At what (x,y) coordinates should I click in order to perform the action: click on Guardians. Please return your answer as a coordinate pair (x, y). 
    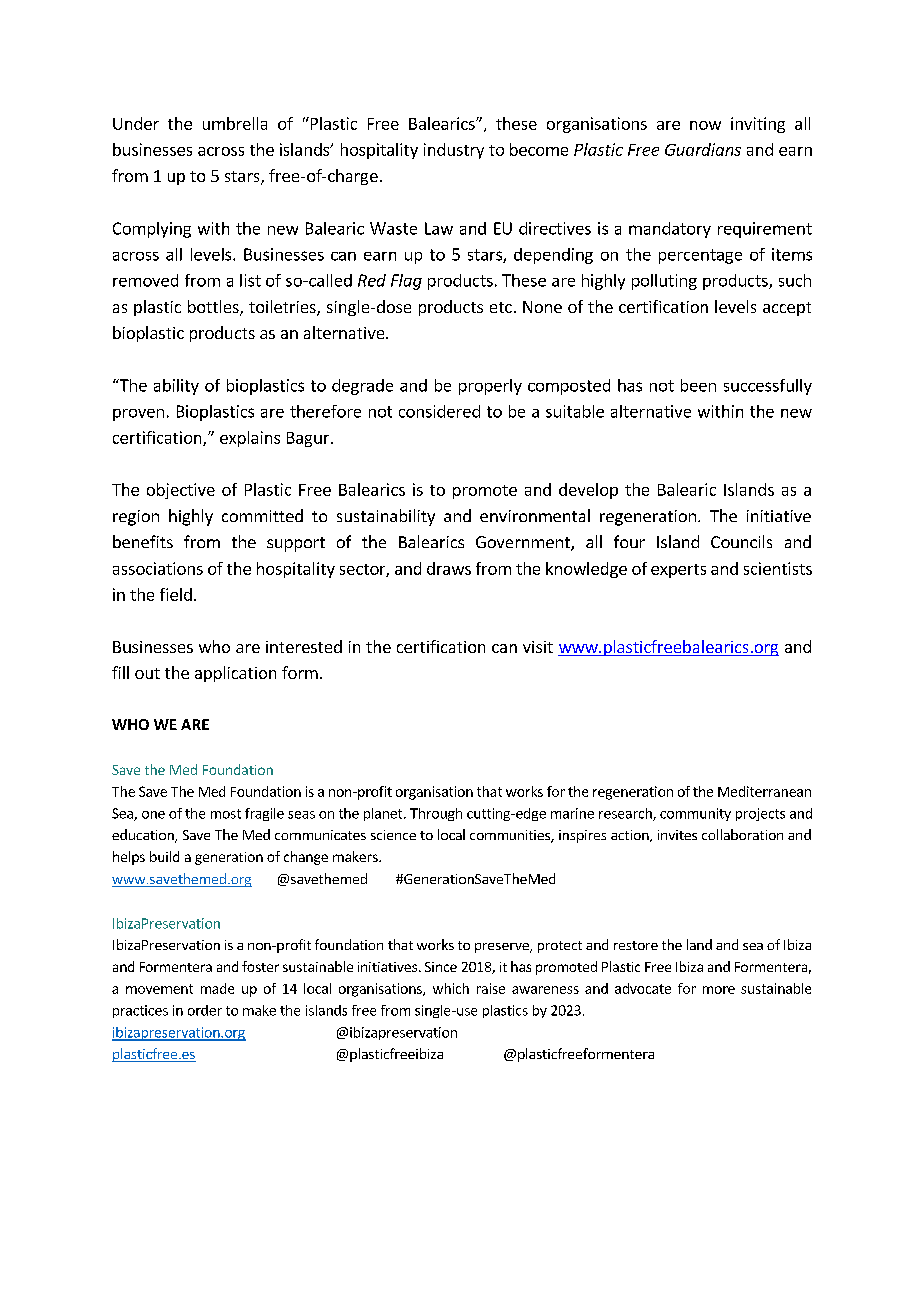
    Looking at the image, I should click on (703, 149).
